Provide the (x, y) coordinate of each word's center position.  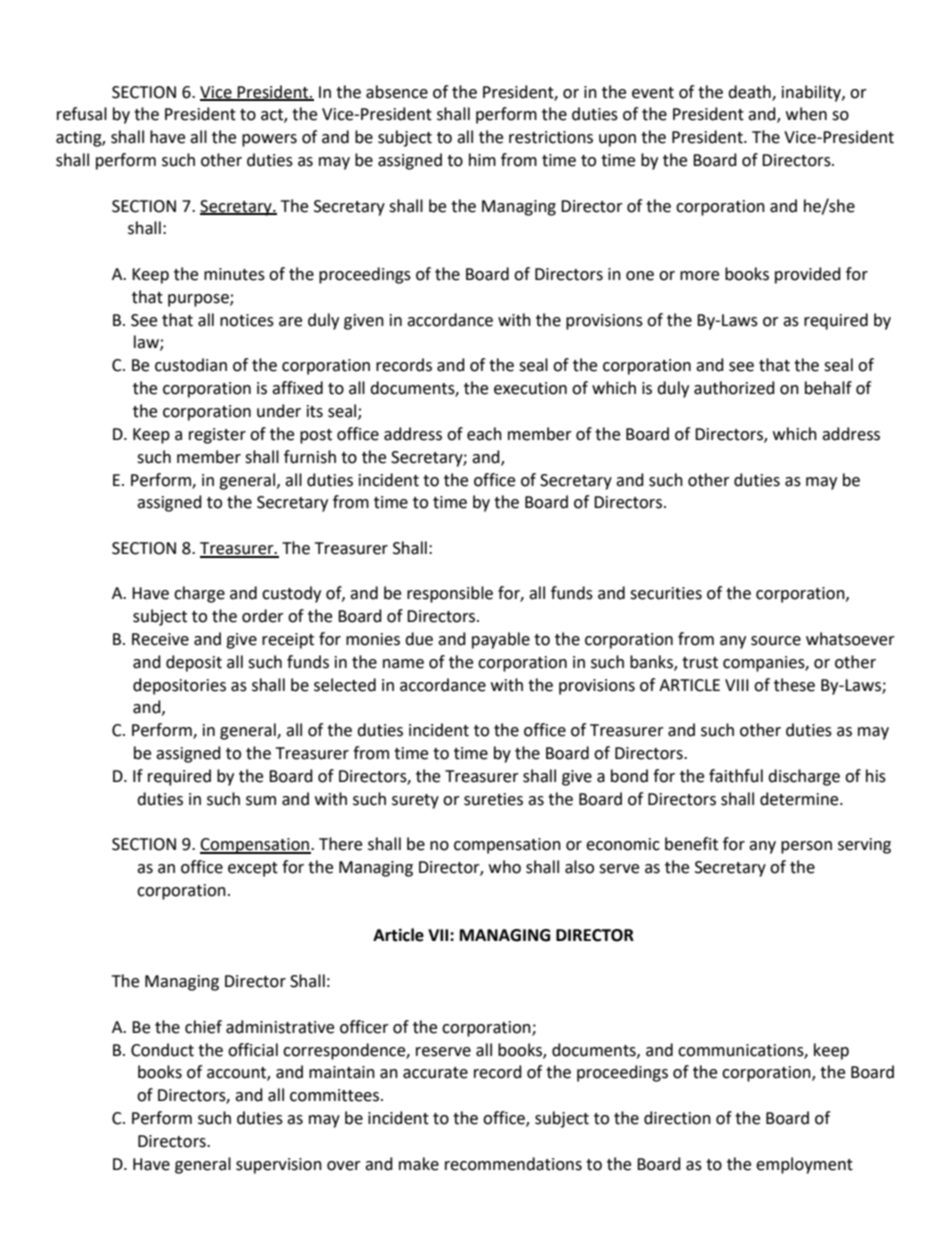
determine (800, 799)
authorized (734, 388)
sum (261, 801)
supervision (279, 1166)
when (806, 114)
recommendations (513, 1164)
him (482, 159)
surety (415, 801)
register (217, 436)
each (484, 434)
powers (269, 140)
